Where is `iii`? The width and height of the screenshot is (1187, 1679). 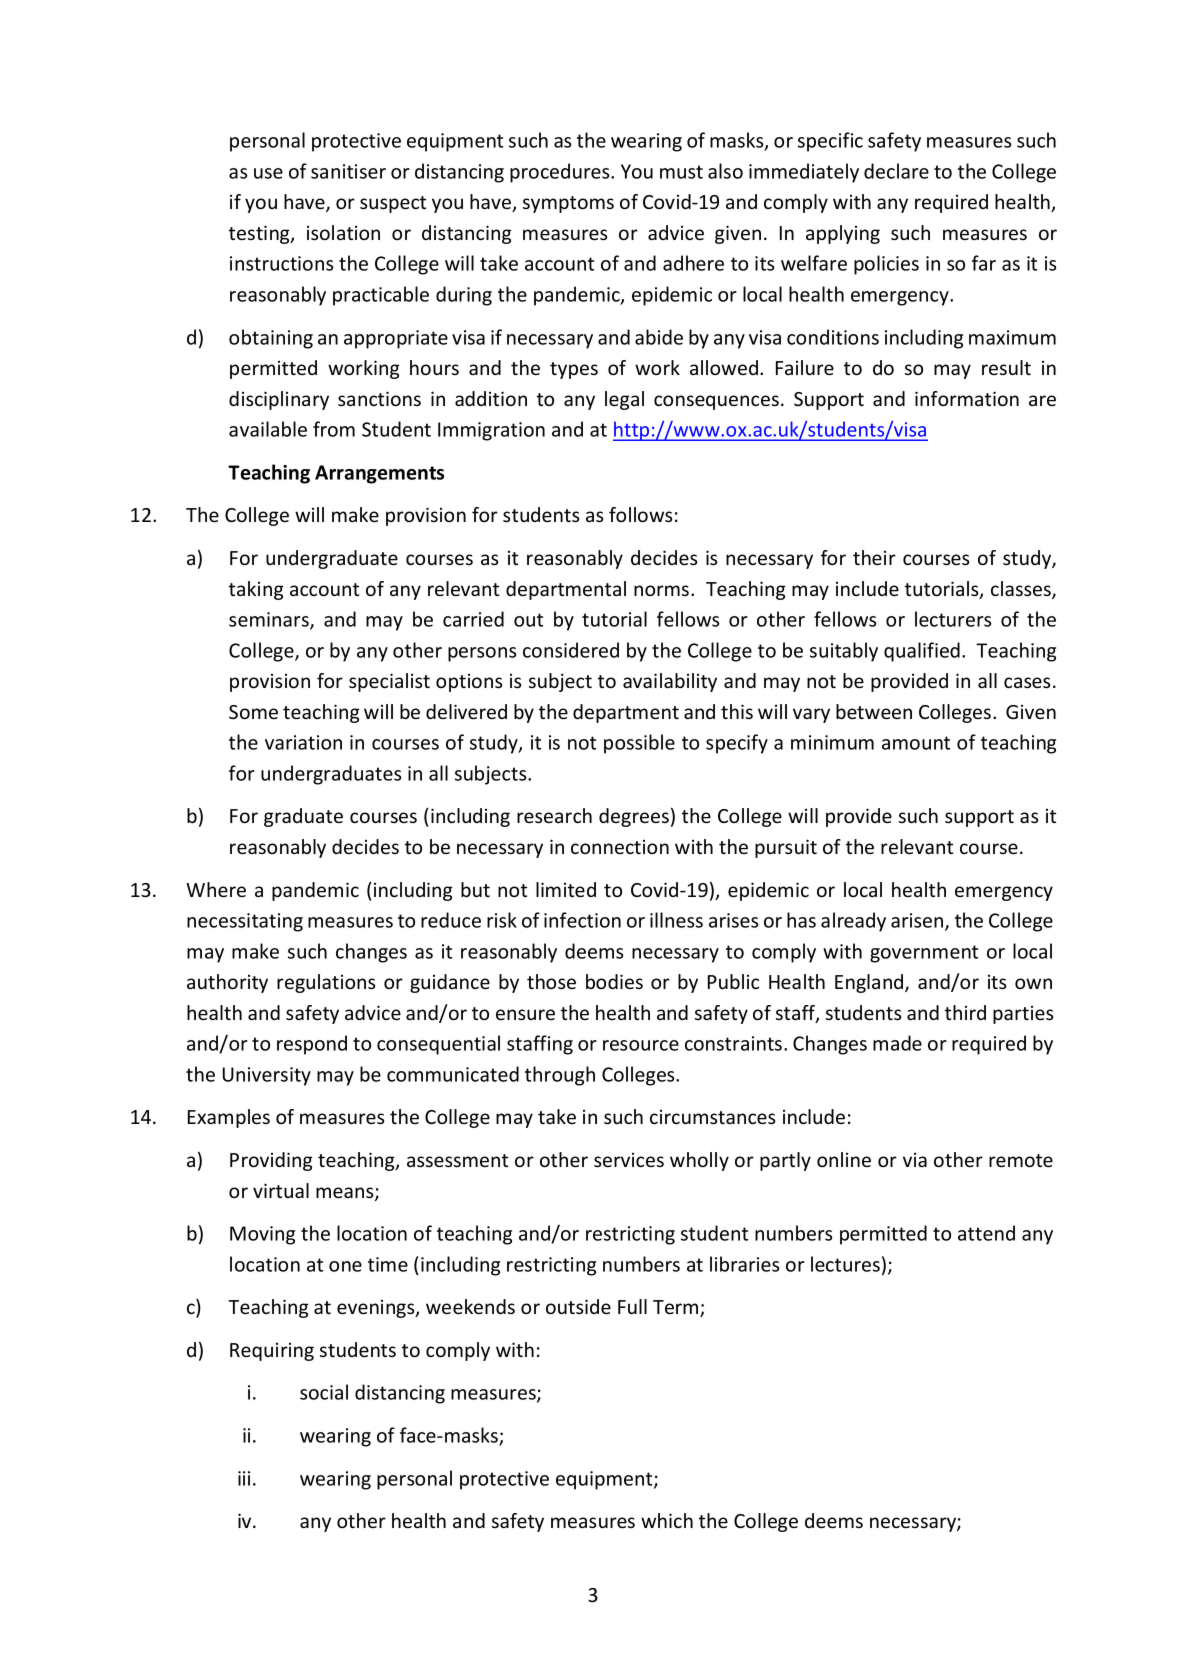
iii is located at coordinates (244, 1478).
